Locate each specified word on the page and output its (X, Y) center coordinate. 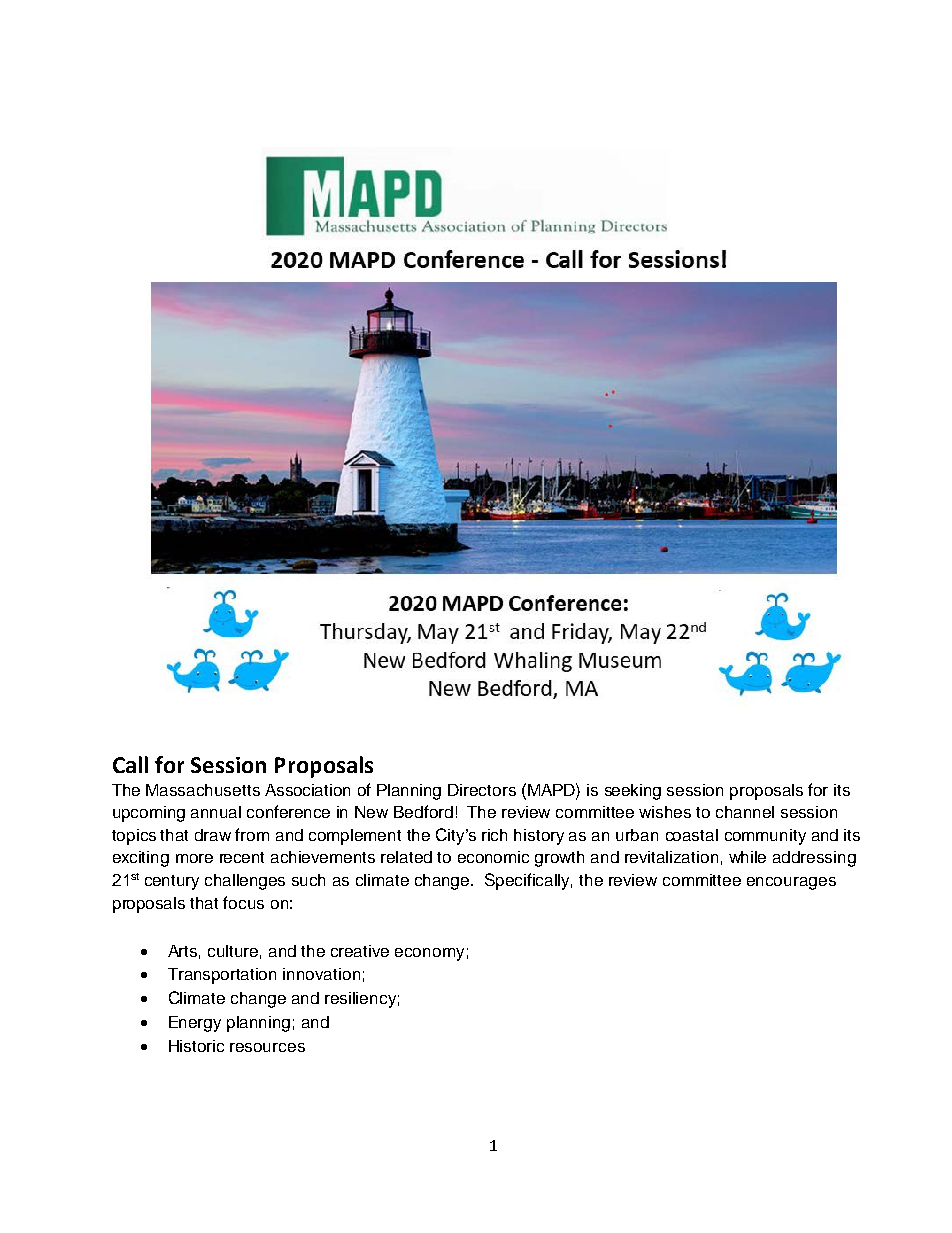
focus (243, 902)
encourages (791, 883)
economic (493, 857)
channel (745, 812)
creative (360, 951)
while (747, 857)
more (194, 858)
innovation (321, 974)
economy (429, 954)
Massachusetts (203, 790)
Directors (482, 790)
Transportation (222, 976)
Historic (196, 1046)
